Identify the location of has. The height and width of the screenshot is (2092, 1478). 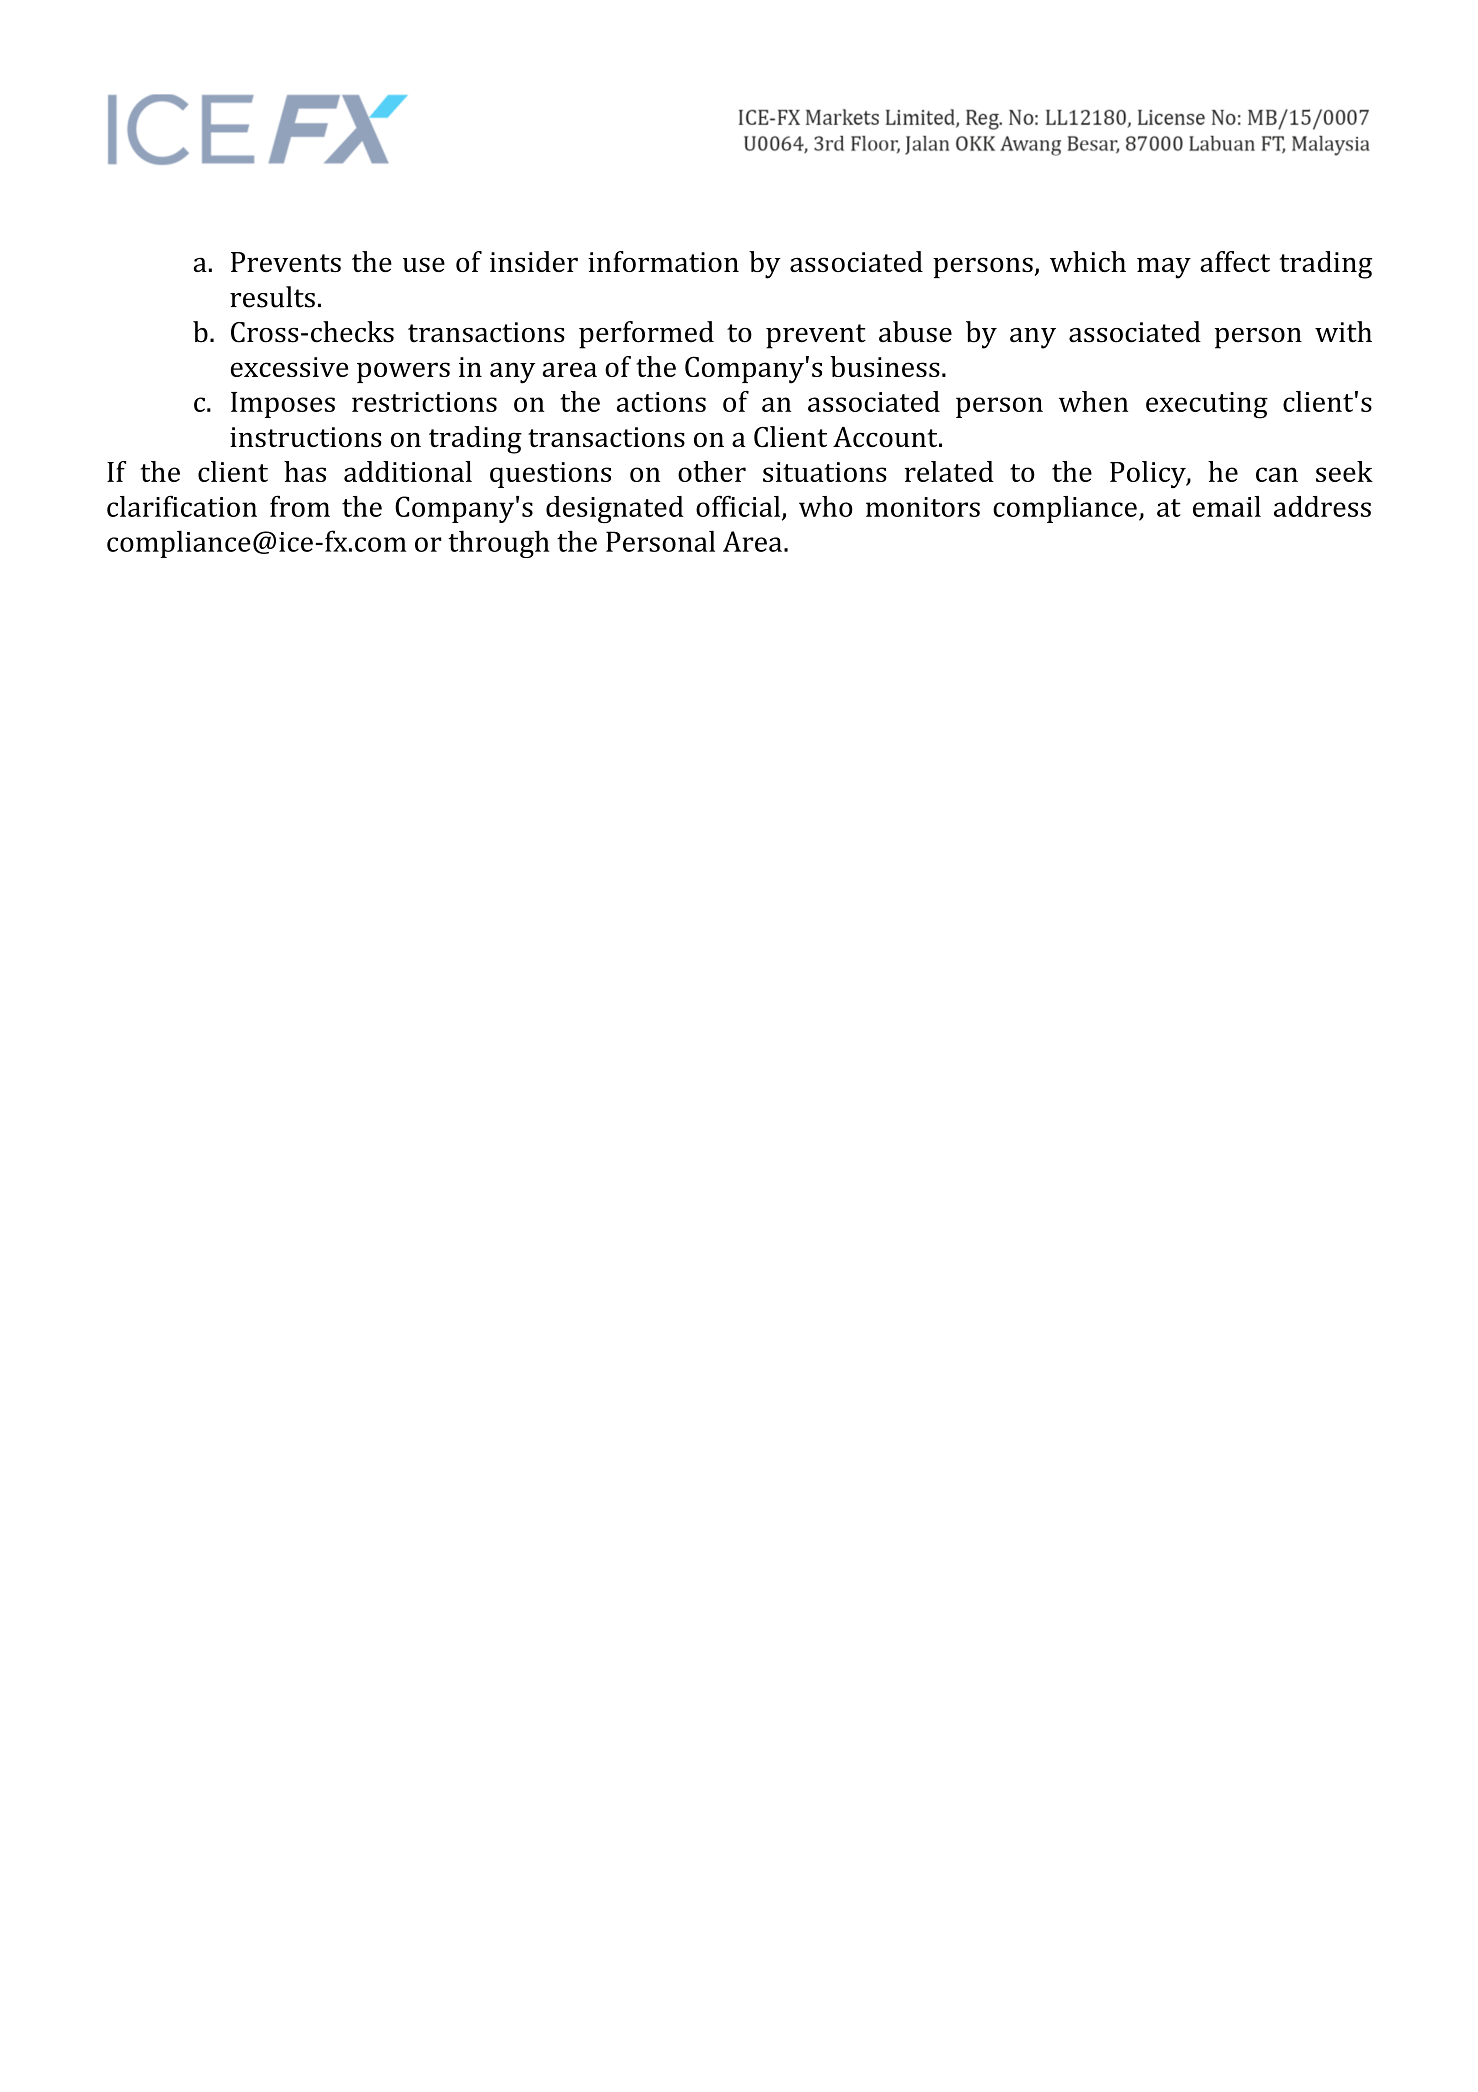
(305, 471).
